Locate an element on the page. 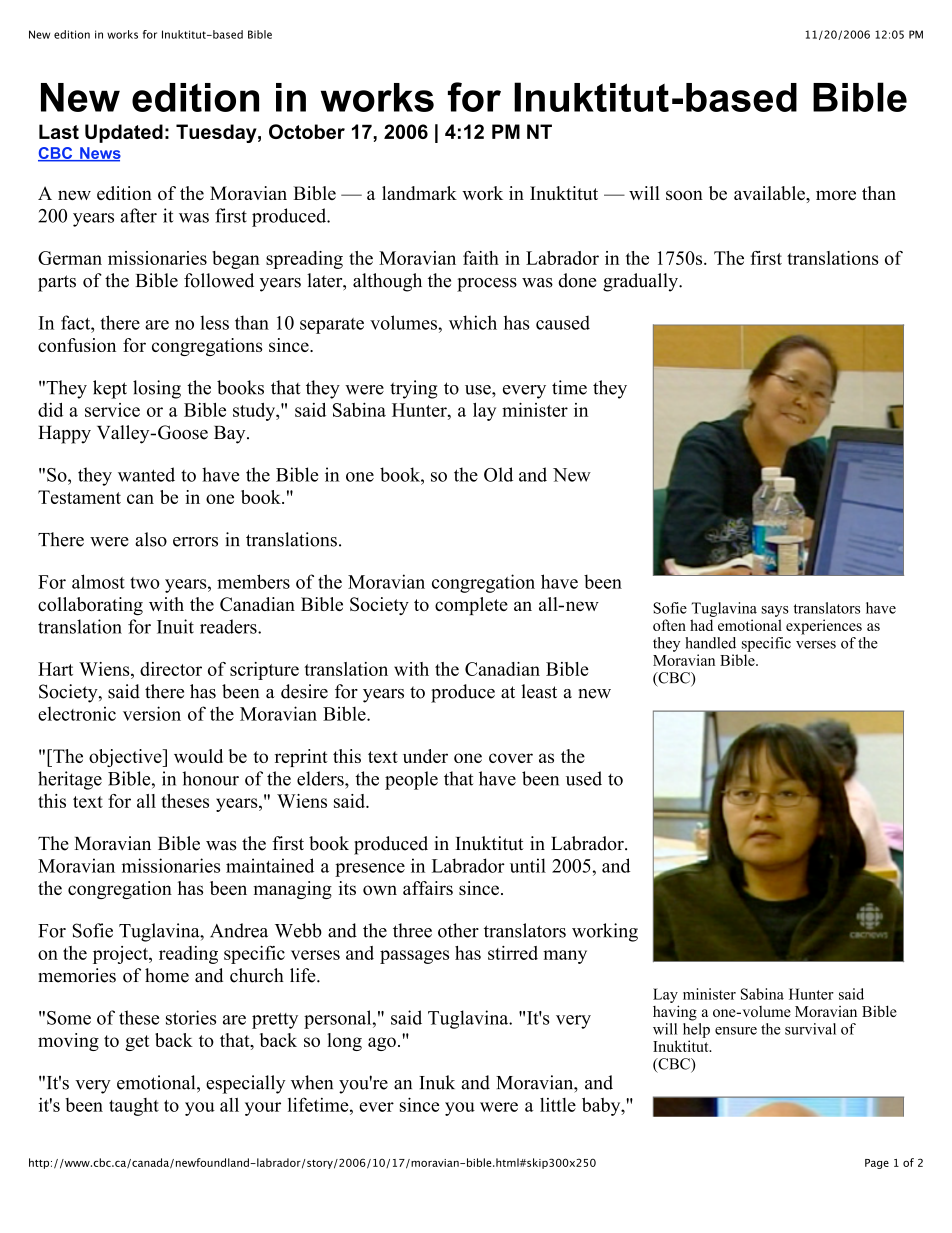 The height and width of the image is (1233, 952). director is located at coordinates (171, 669).
